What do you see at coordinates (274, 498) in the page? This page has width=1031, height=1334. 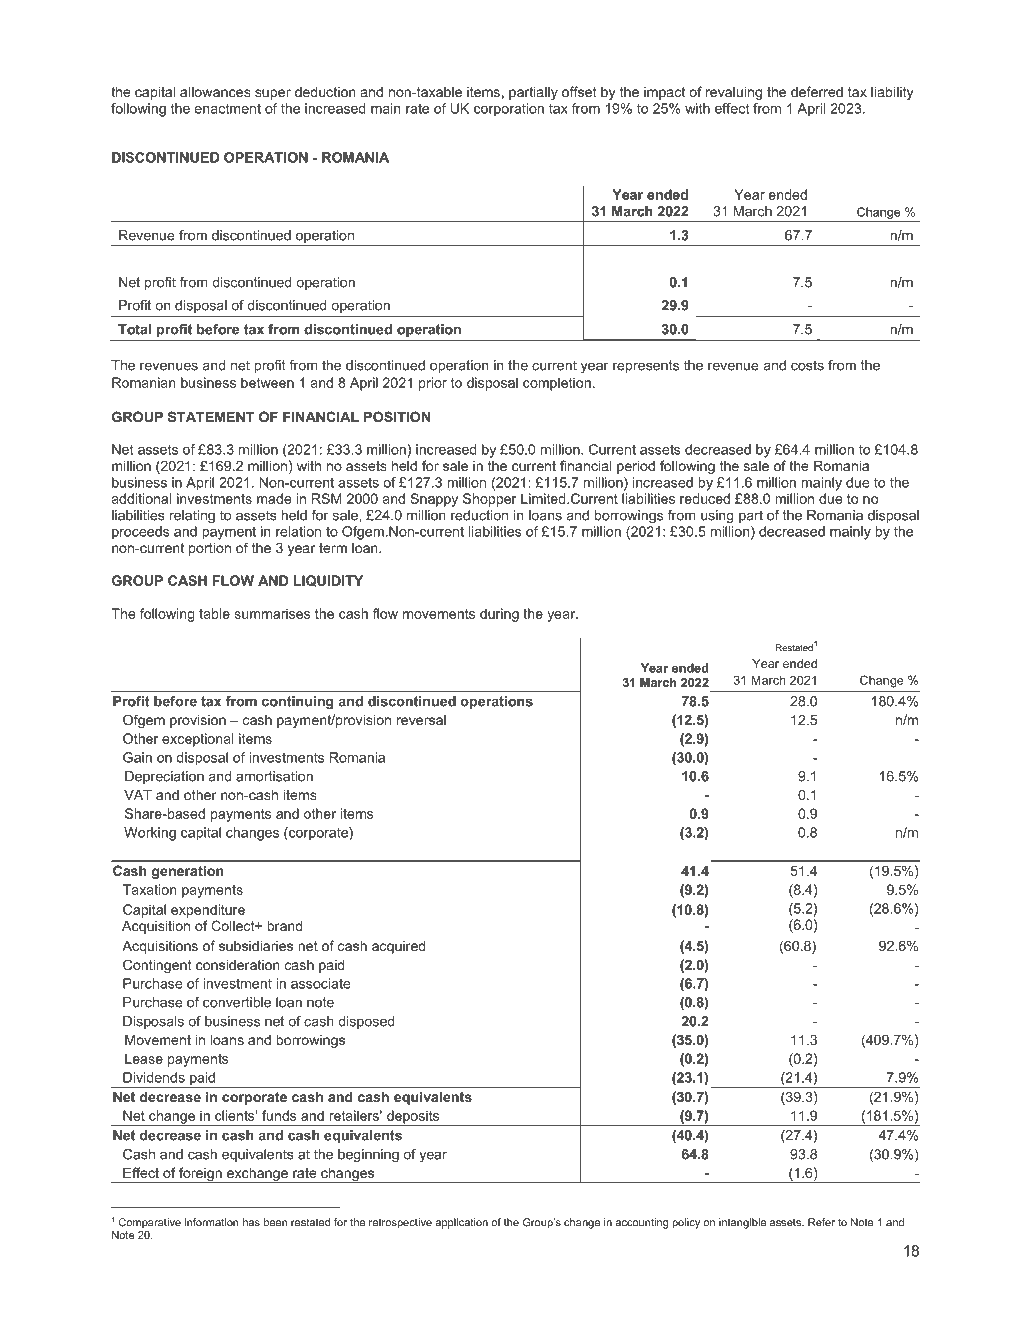 I see `made` at bounding box center [274, 498].
